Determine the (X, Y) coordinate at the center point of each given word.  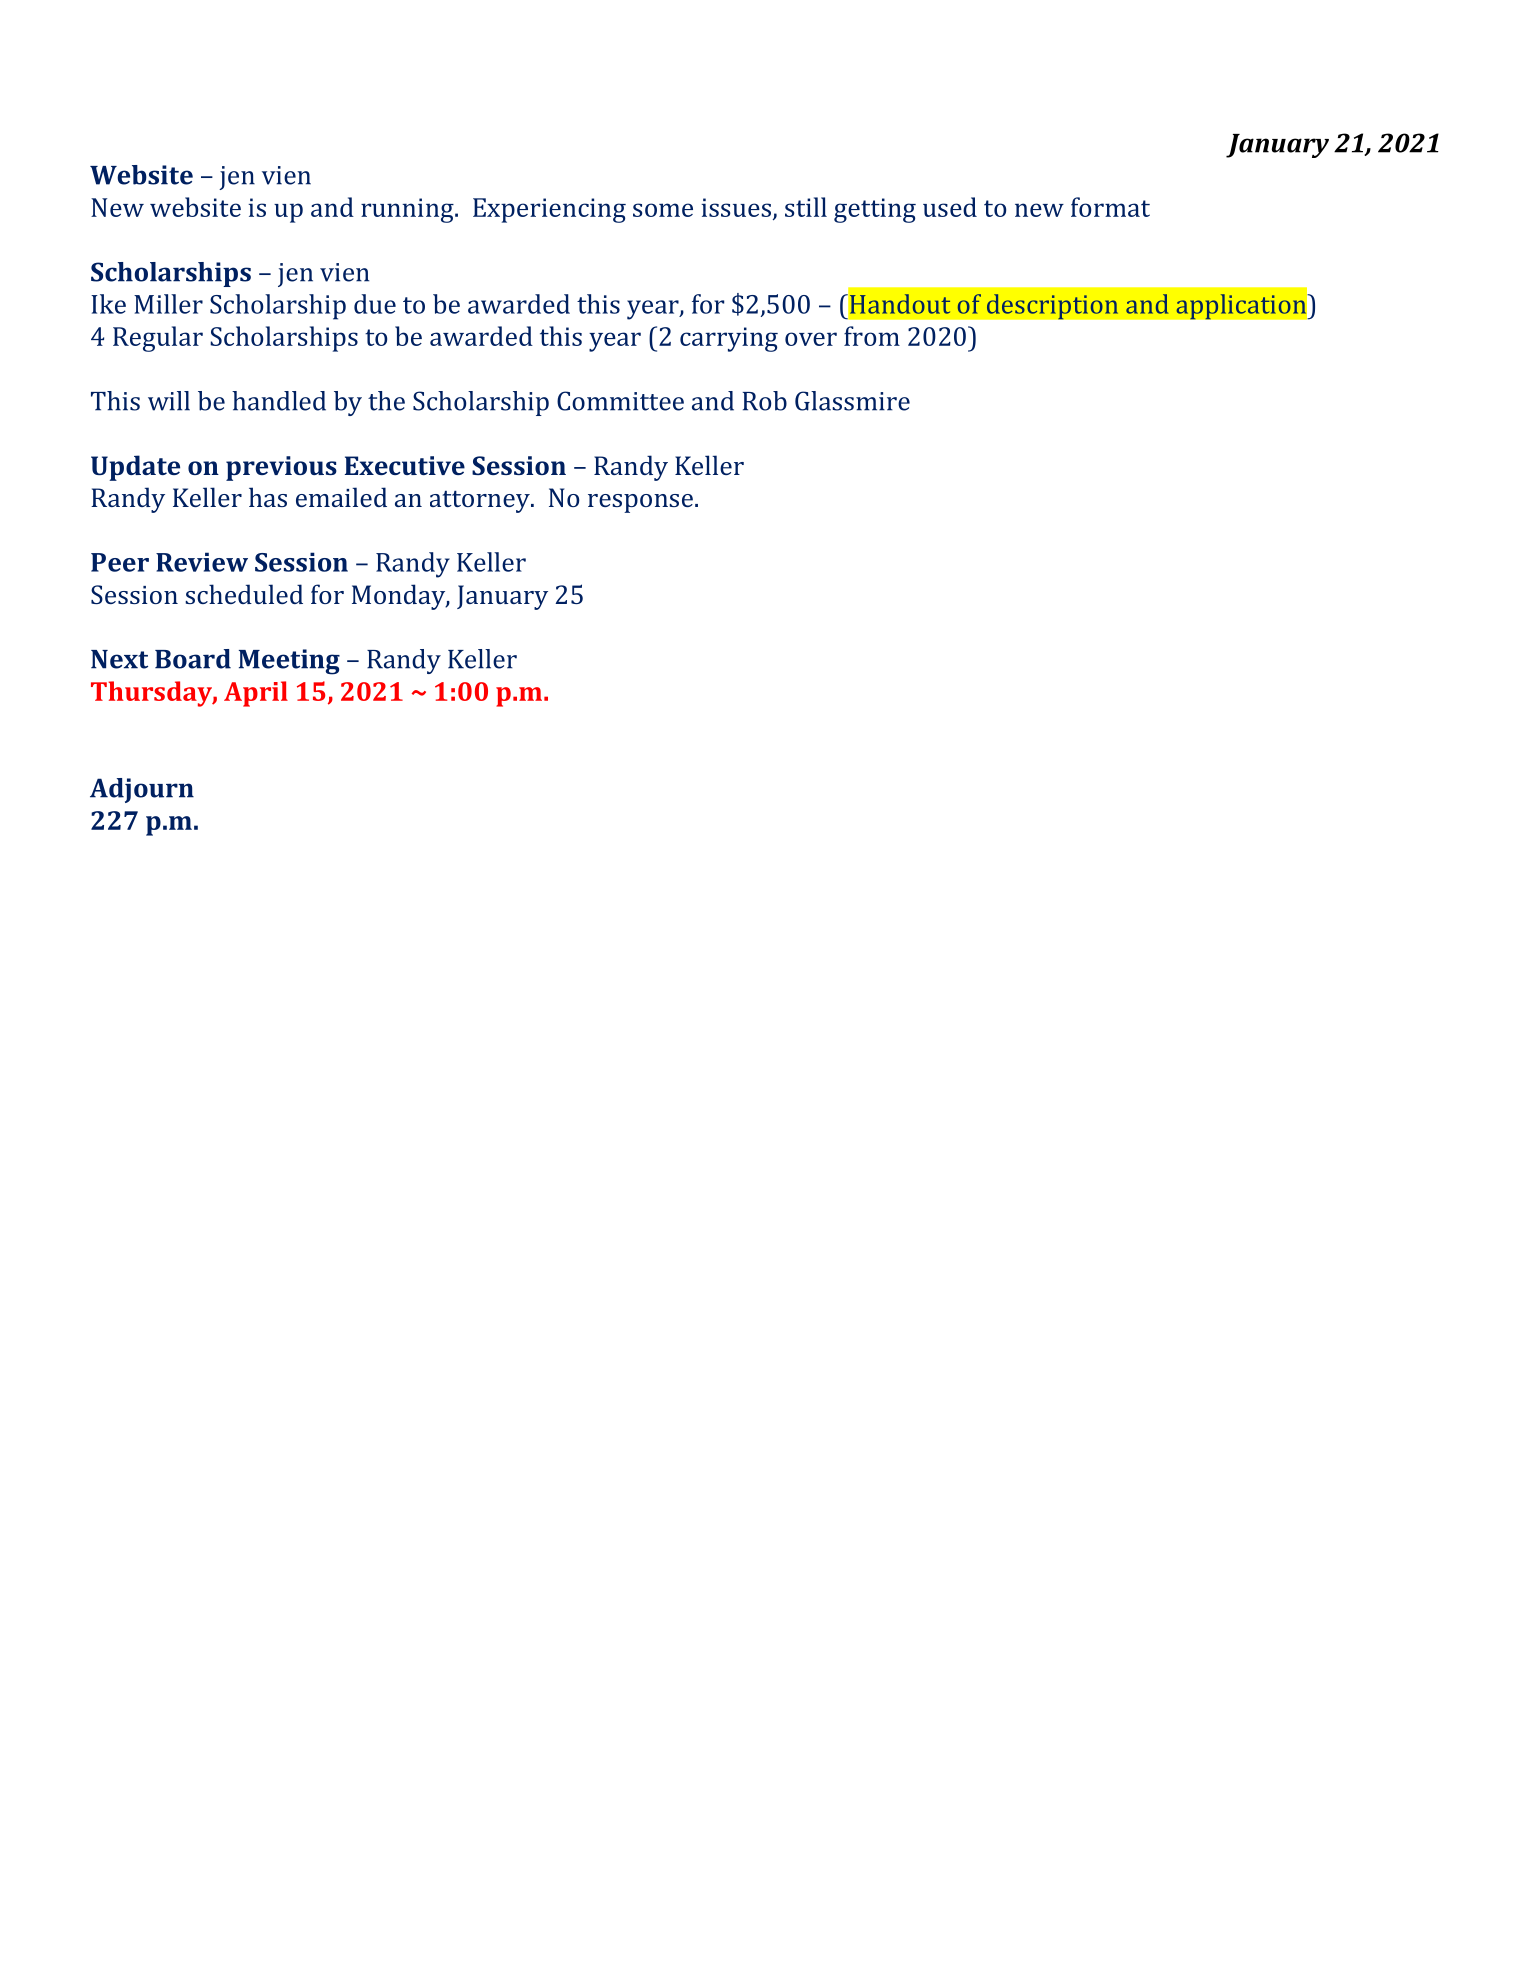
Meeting (289, 662)
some (663, 210)
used (950, 207)
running (408, 210)
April (256, 694)
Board (193, 659)
